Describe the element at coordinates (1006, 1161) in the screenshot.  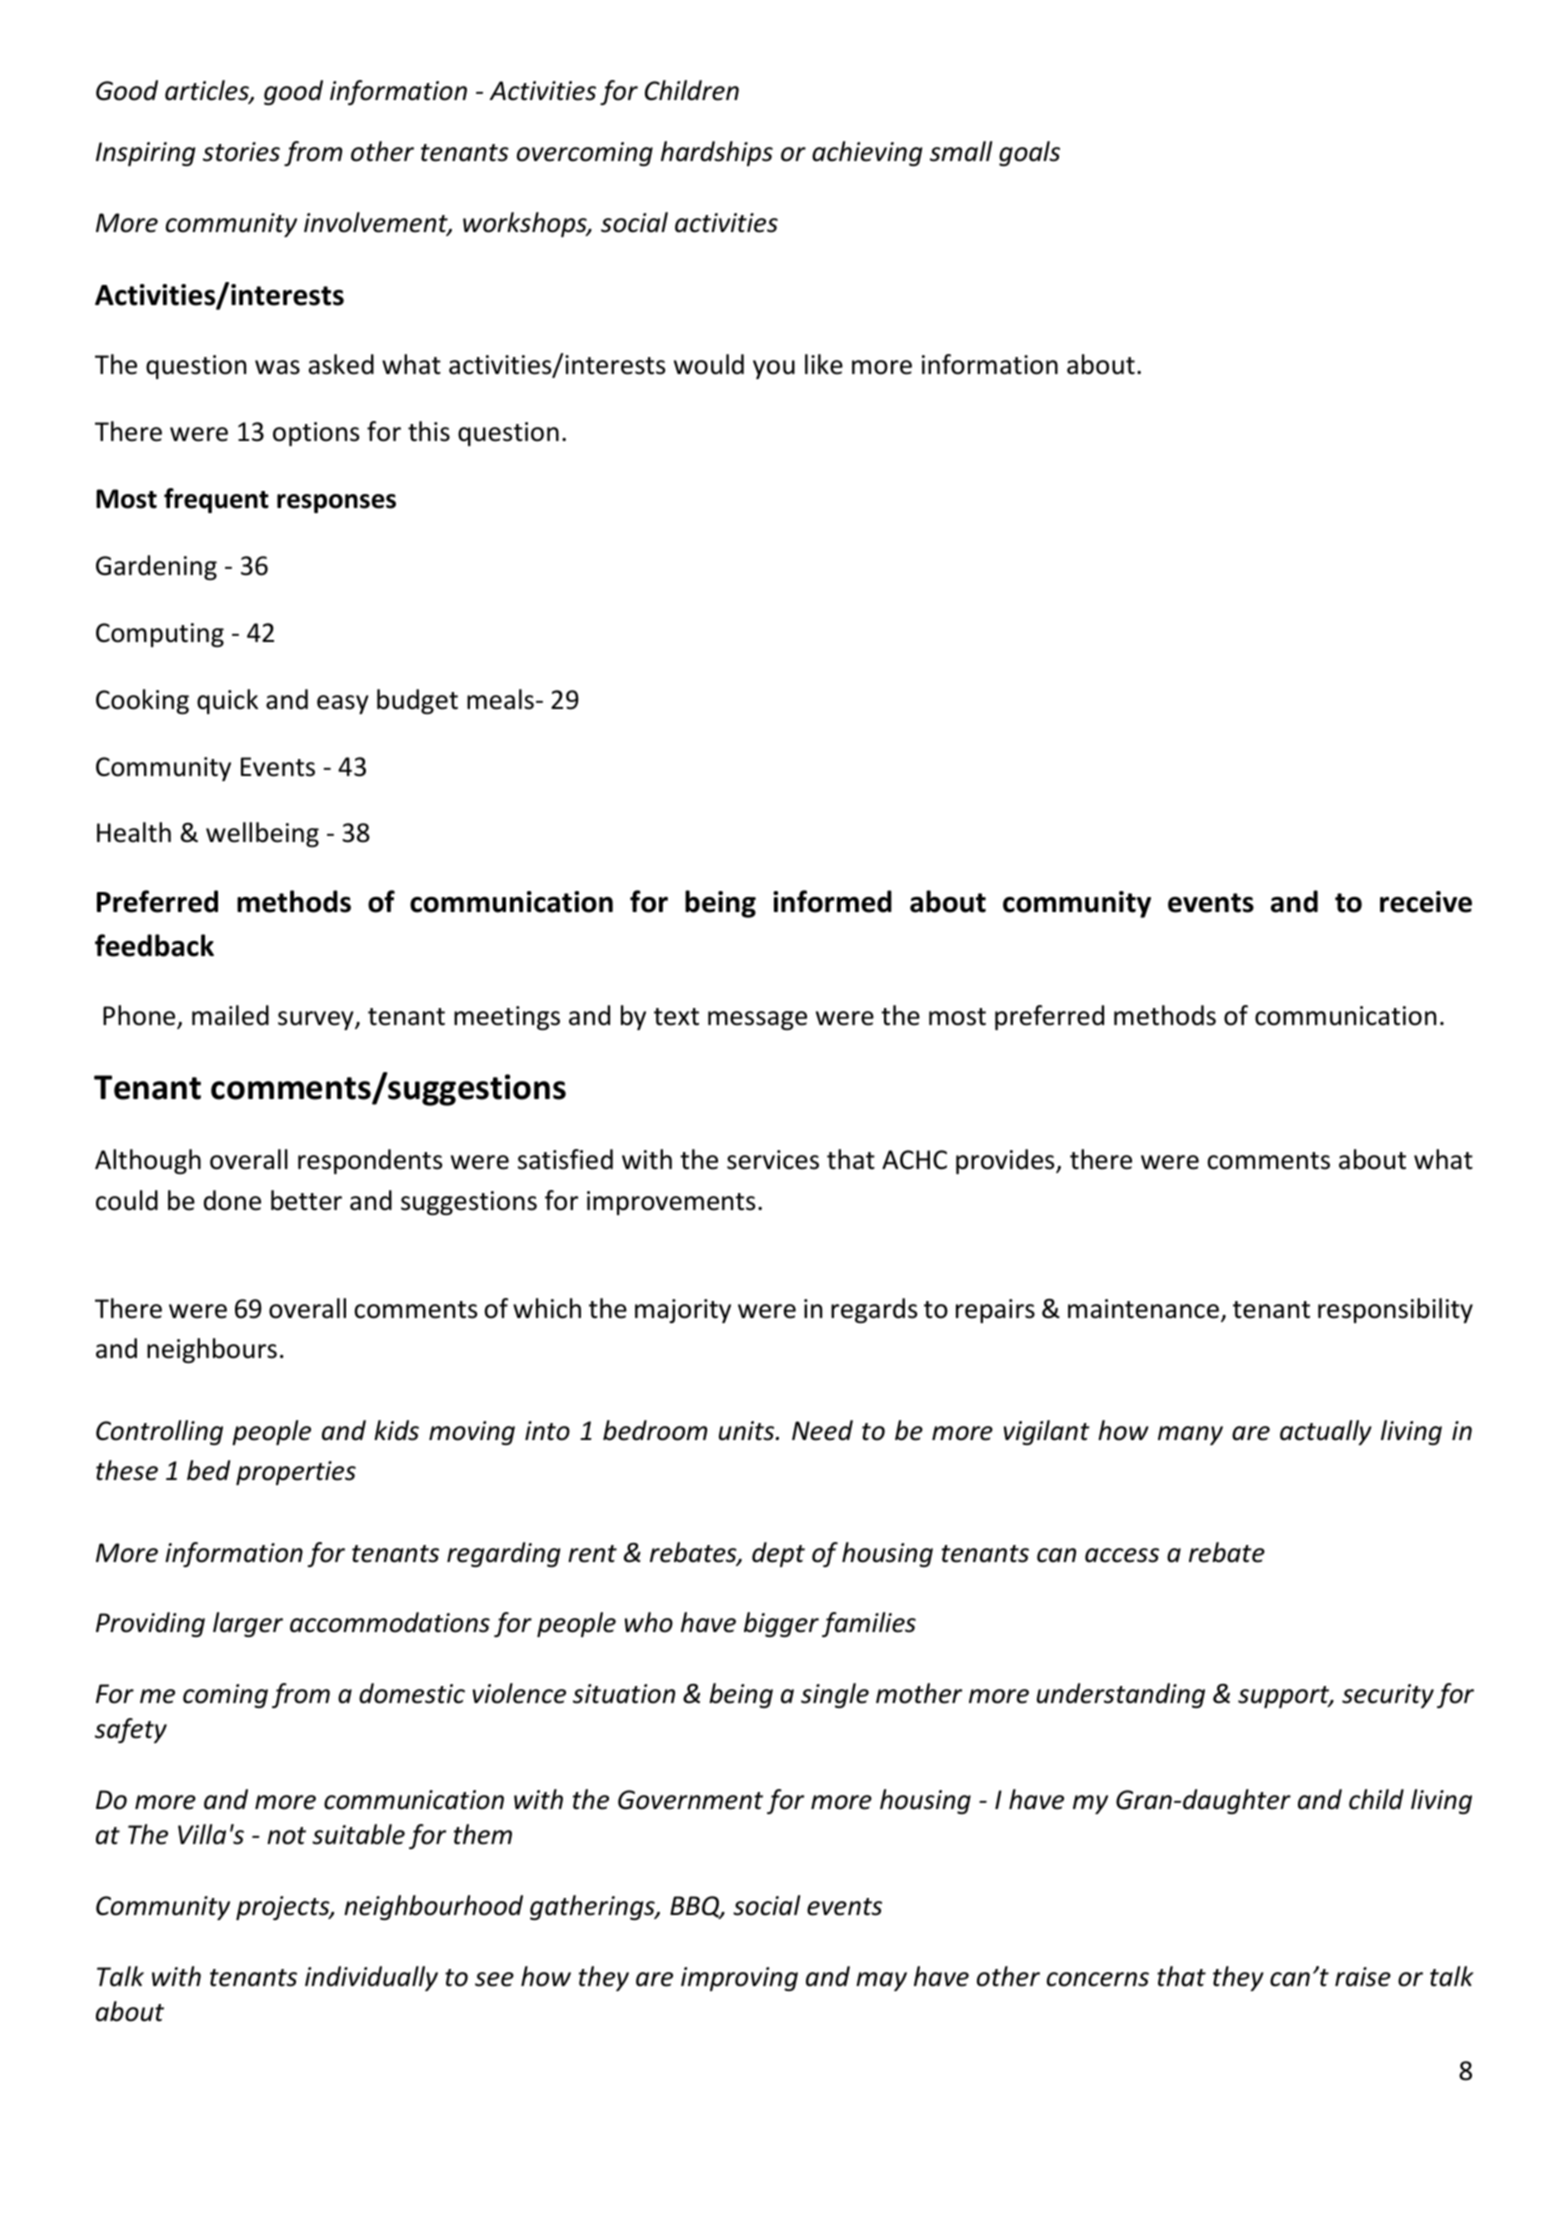
I see `provides` at that location.
